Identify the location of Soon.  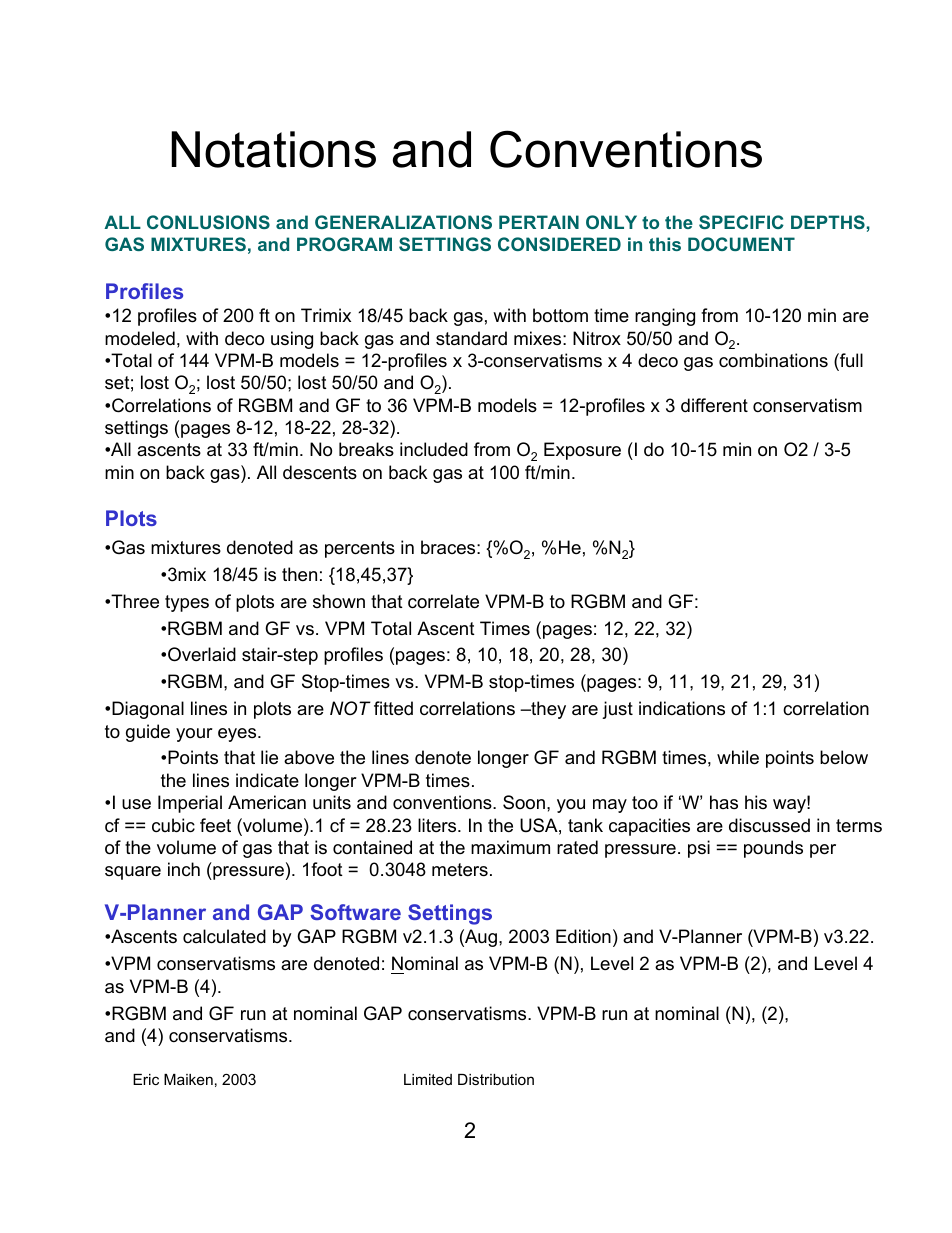
(524, 802).
